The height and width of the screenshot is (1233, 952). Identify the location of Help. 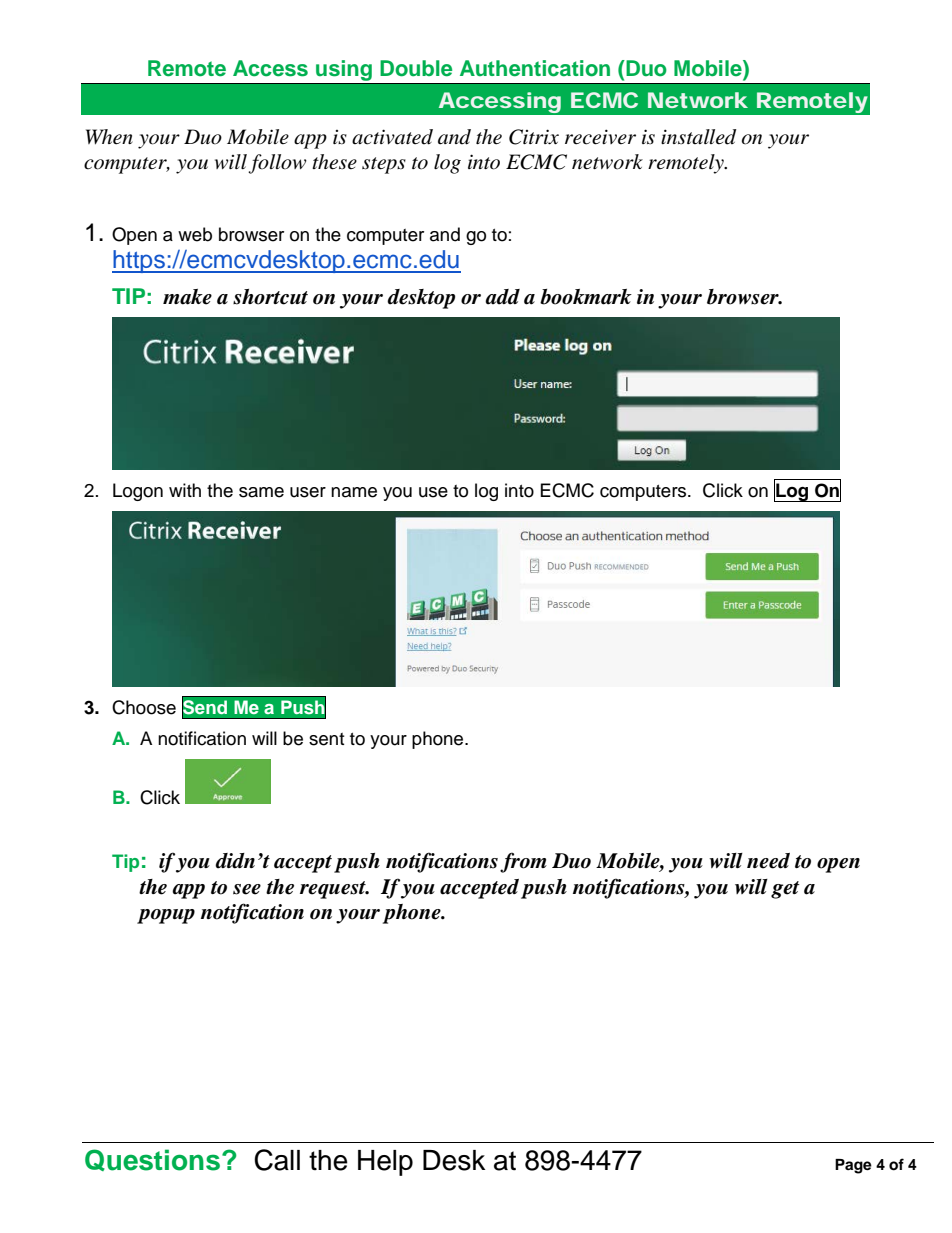
(385, 1163).
